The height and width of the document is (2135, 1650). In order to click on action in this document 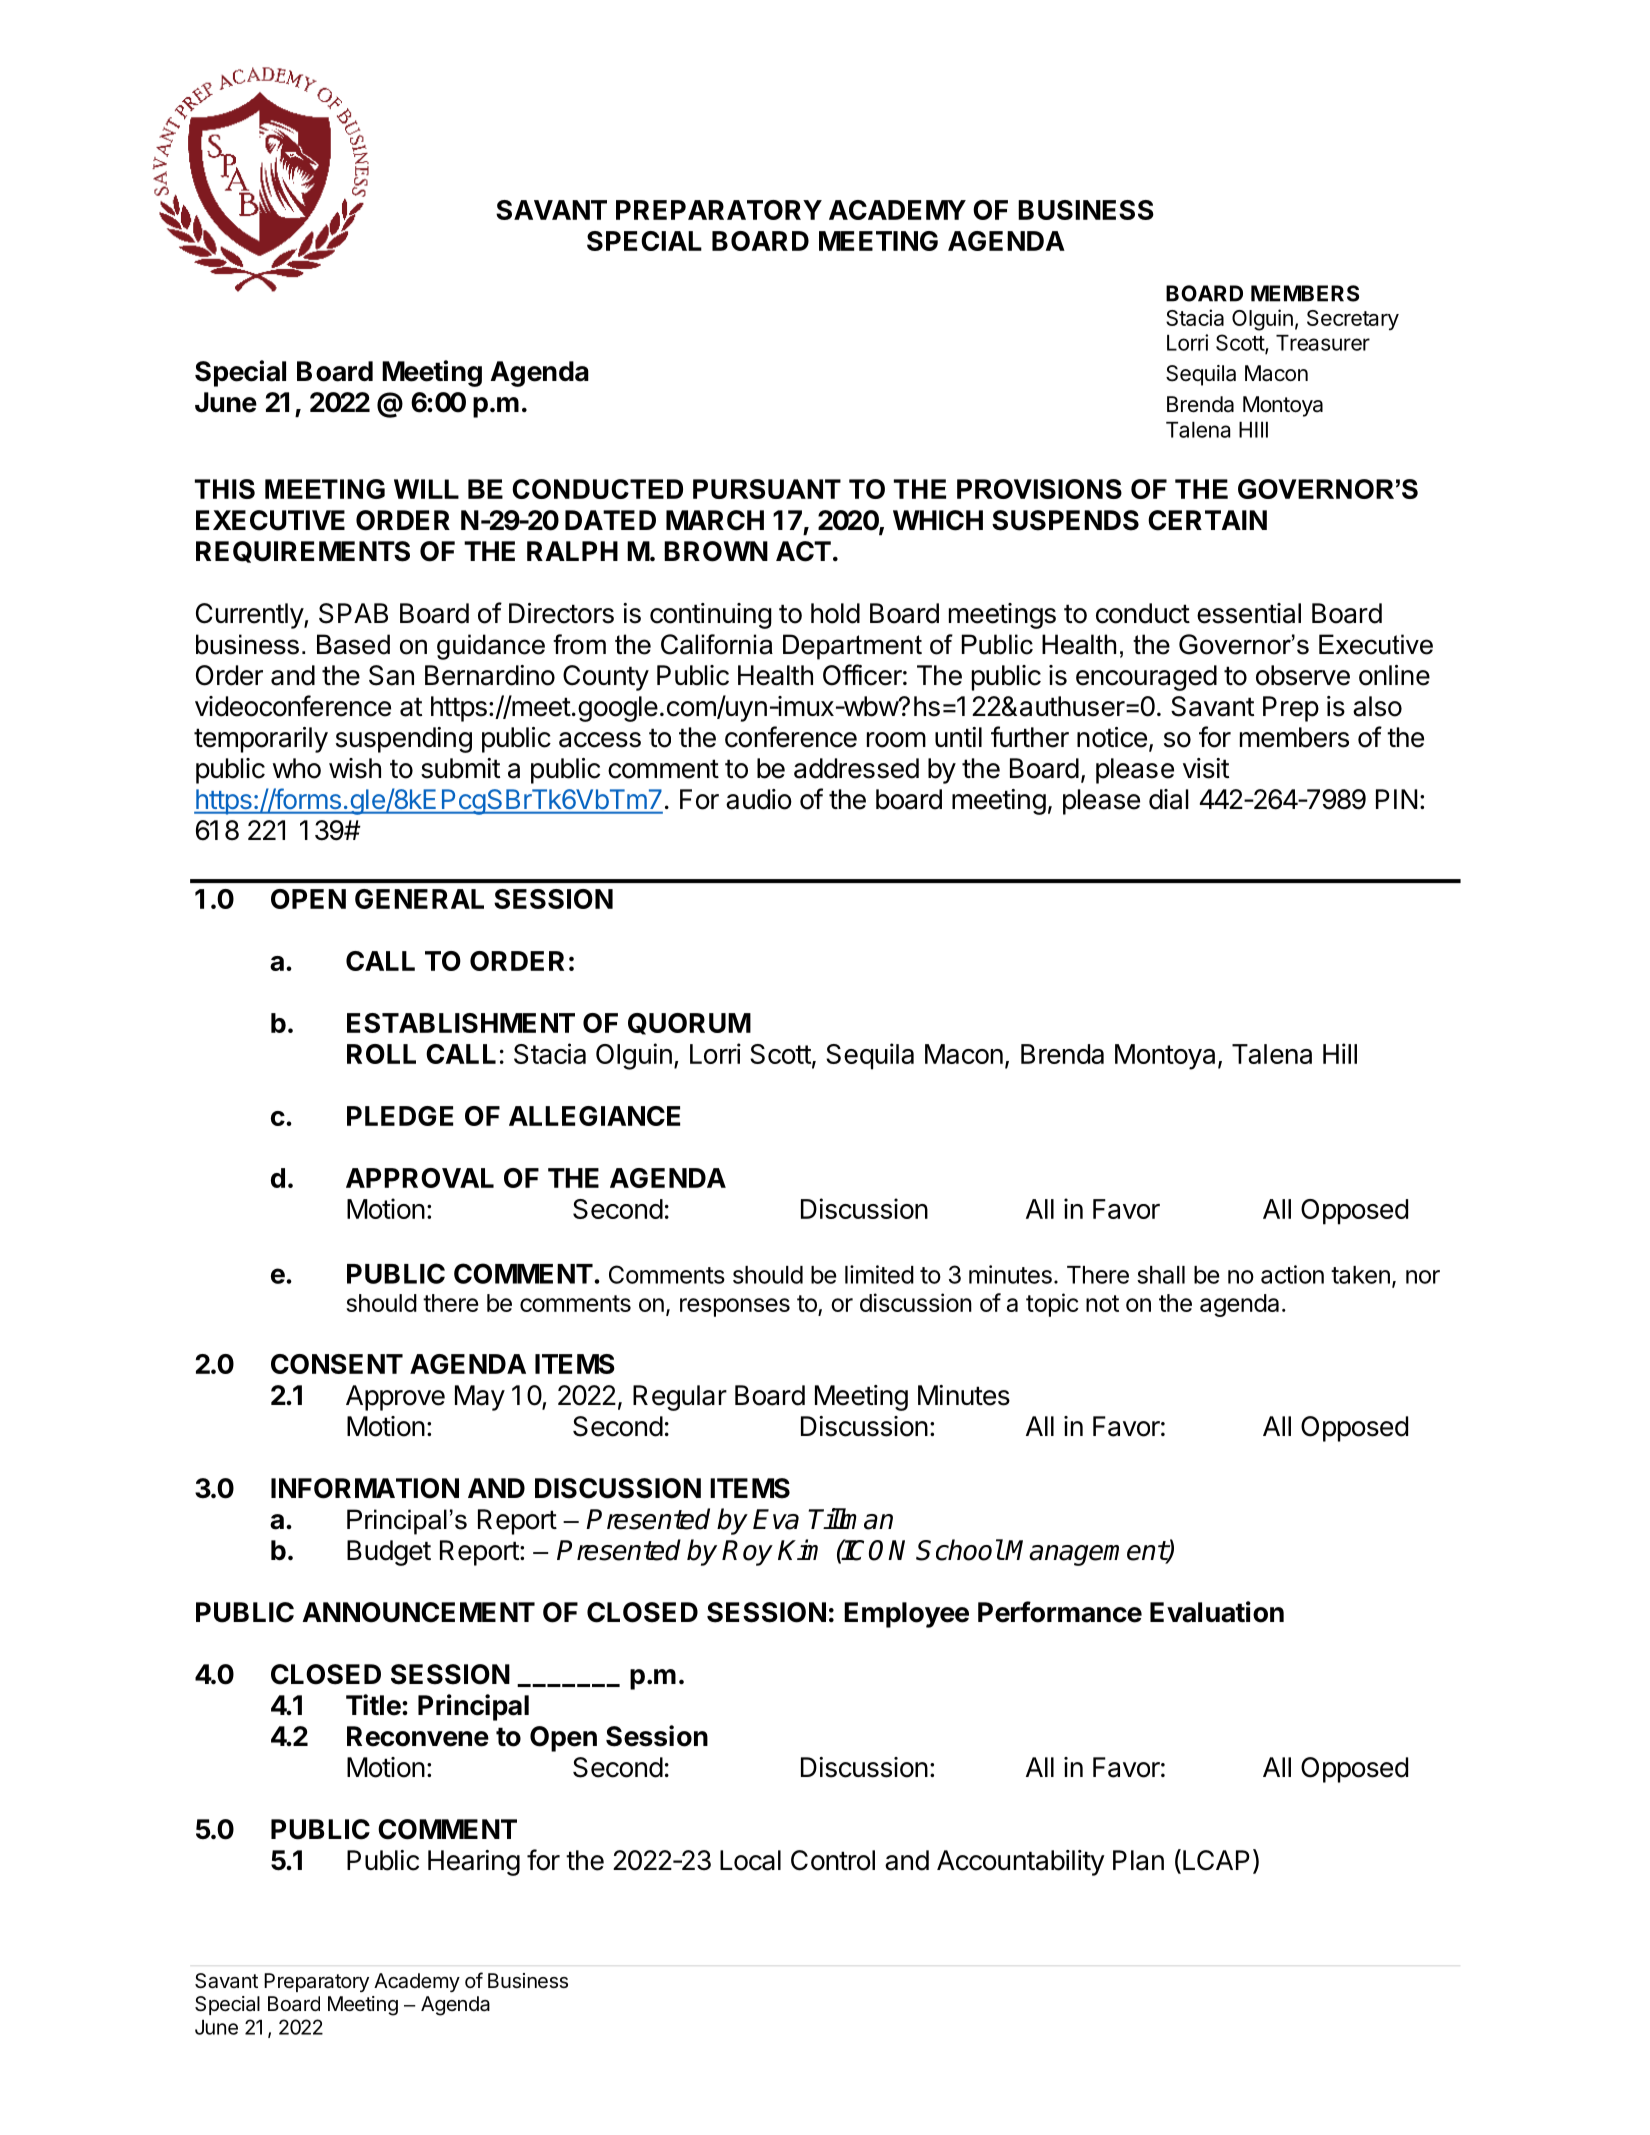, I will do `click(1292, 1274)`.
